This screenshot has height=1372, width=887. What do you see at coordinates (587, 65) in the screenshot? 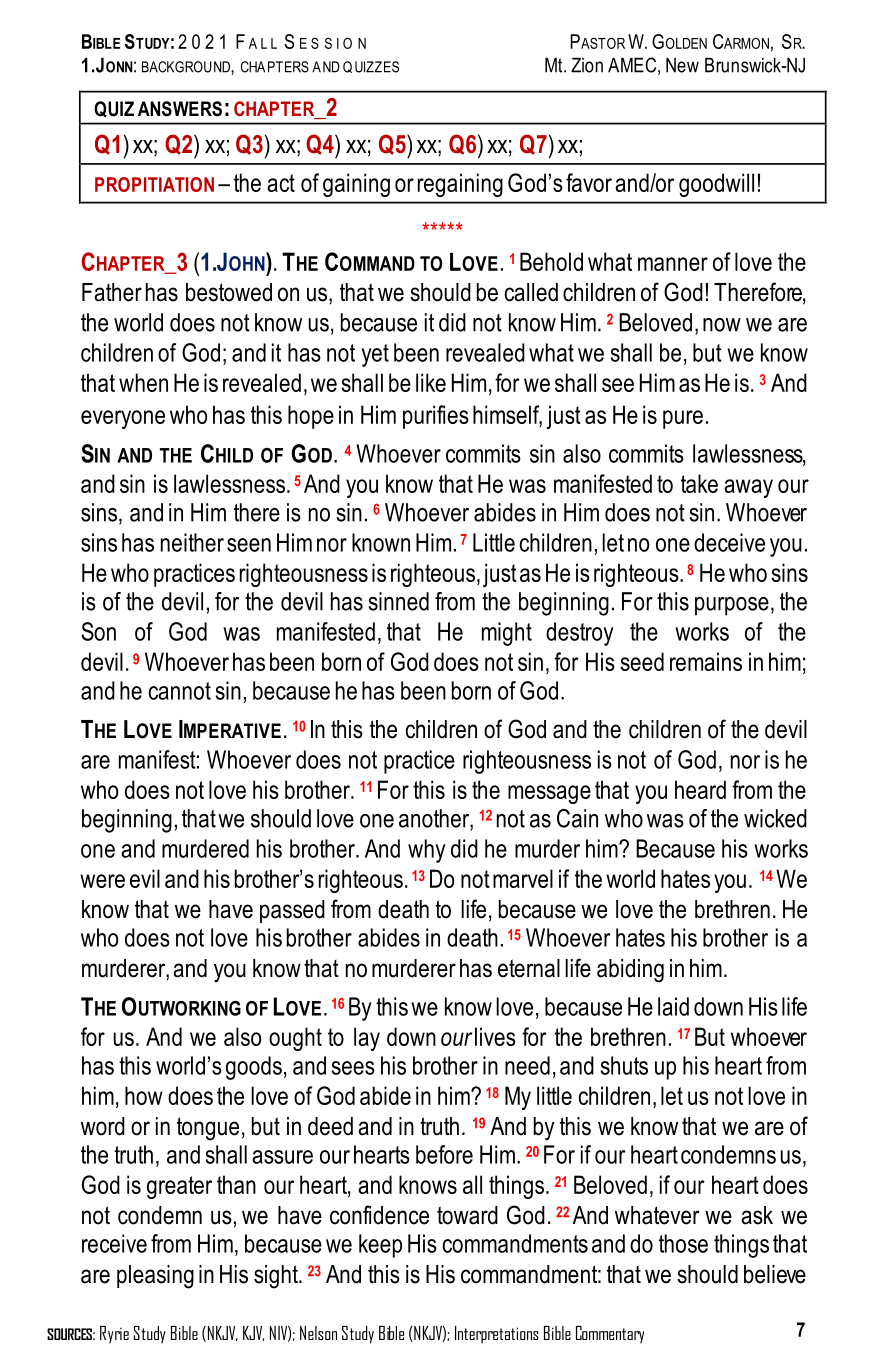
I see `Zion` at bounding box center [587, 65].
